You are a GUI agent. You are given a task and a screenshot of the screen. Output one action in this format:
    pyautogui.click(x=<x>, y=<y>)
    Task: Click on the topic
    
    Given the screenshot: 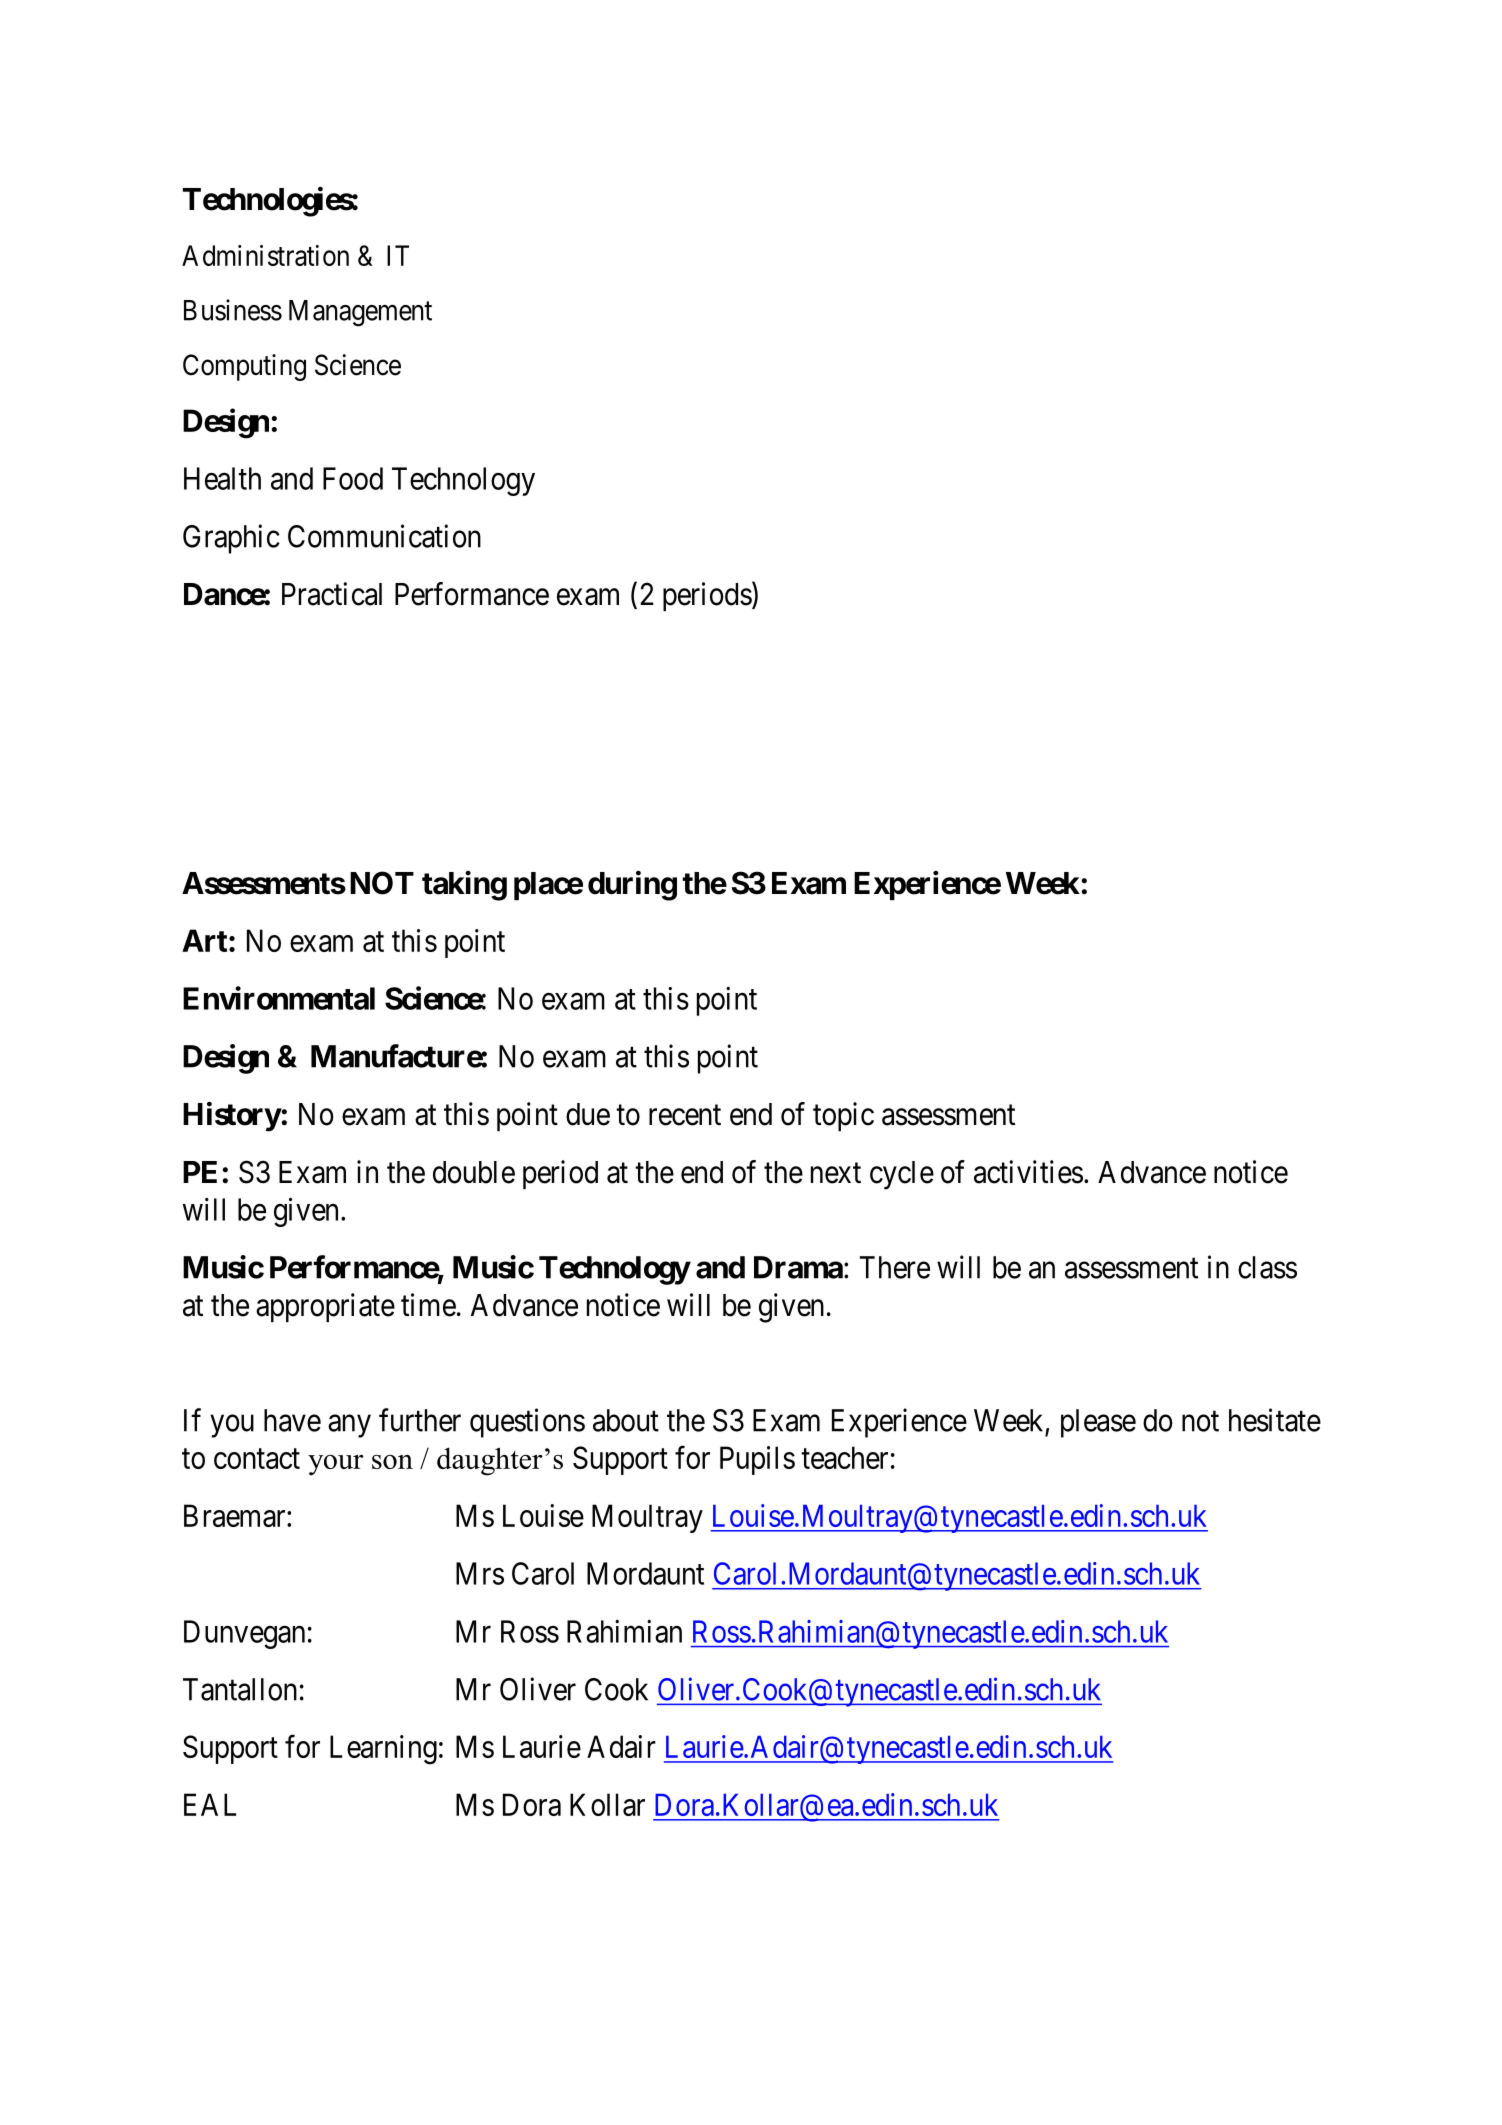 What is the action you would take?
    pyautogui.click(x=843, y=1116)
